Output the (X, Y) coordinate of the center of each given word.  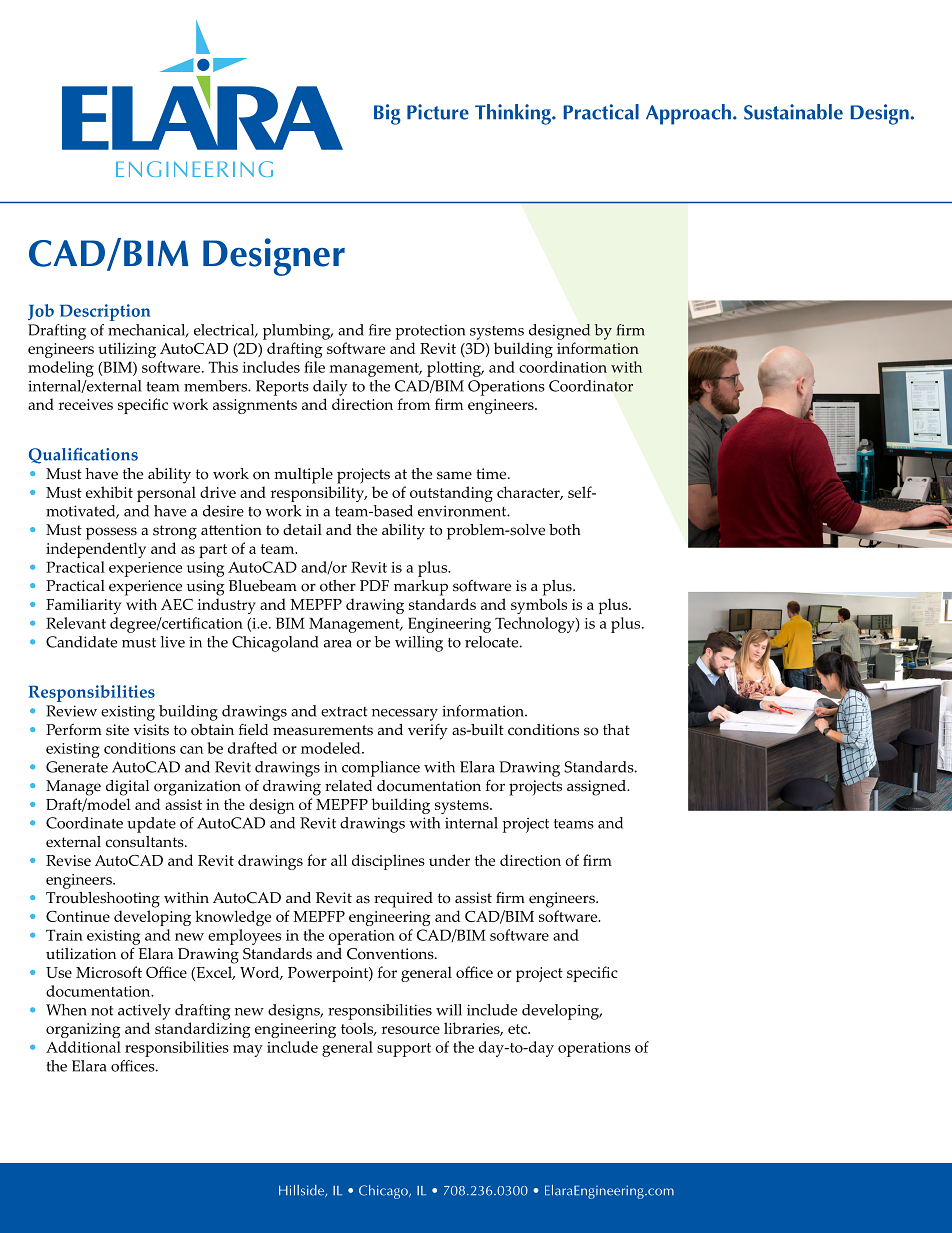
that (616, 729)
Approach (688, 114)
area (338, 644)
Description (105, 312)
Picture (438, 112)
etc (518, 1029)
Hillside (302, 1191)
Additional (83, 1047)
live (172, 642)
